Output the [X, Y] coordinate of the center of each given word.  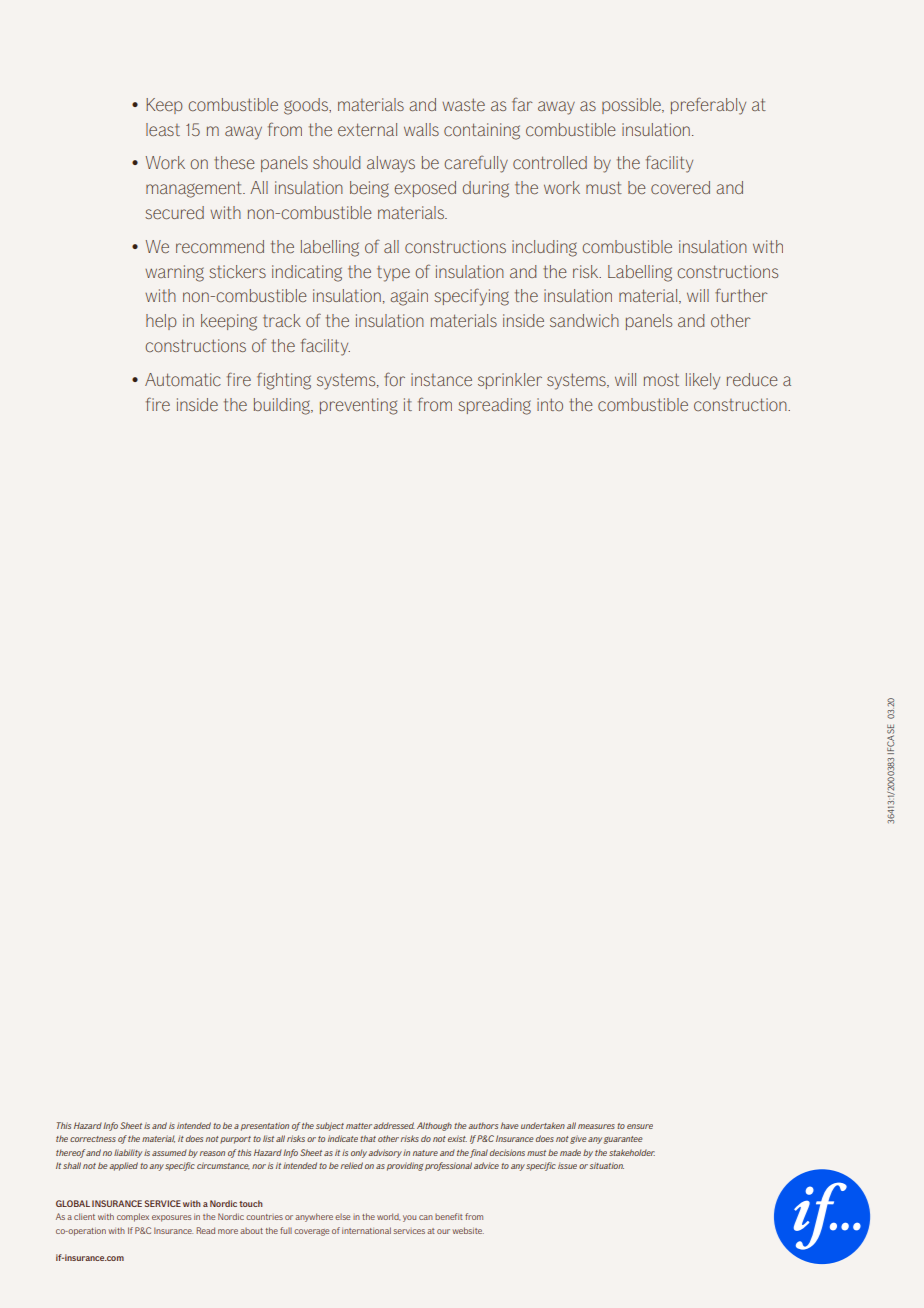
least [163, 129]
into [550, 404]
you [409, 1218]
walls [421, 129]
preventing [359, 406]
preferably [708, 106]
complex [133, 1217]
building [283, 406]
